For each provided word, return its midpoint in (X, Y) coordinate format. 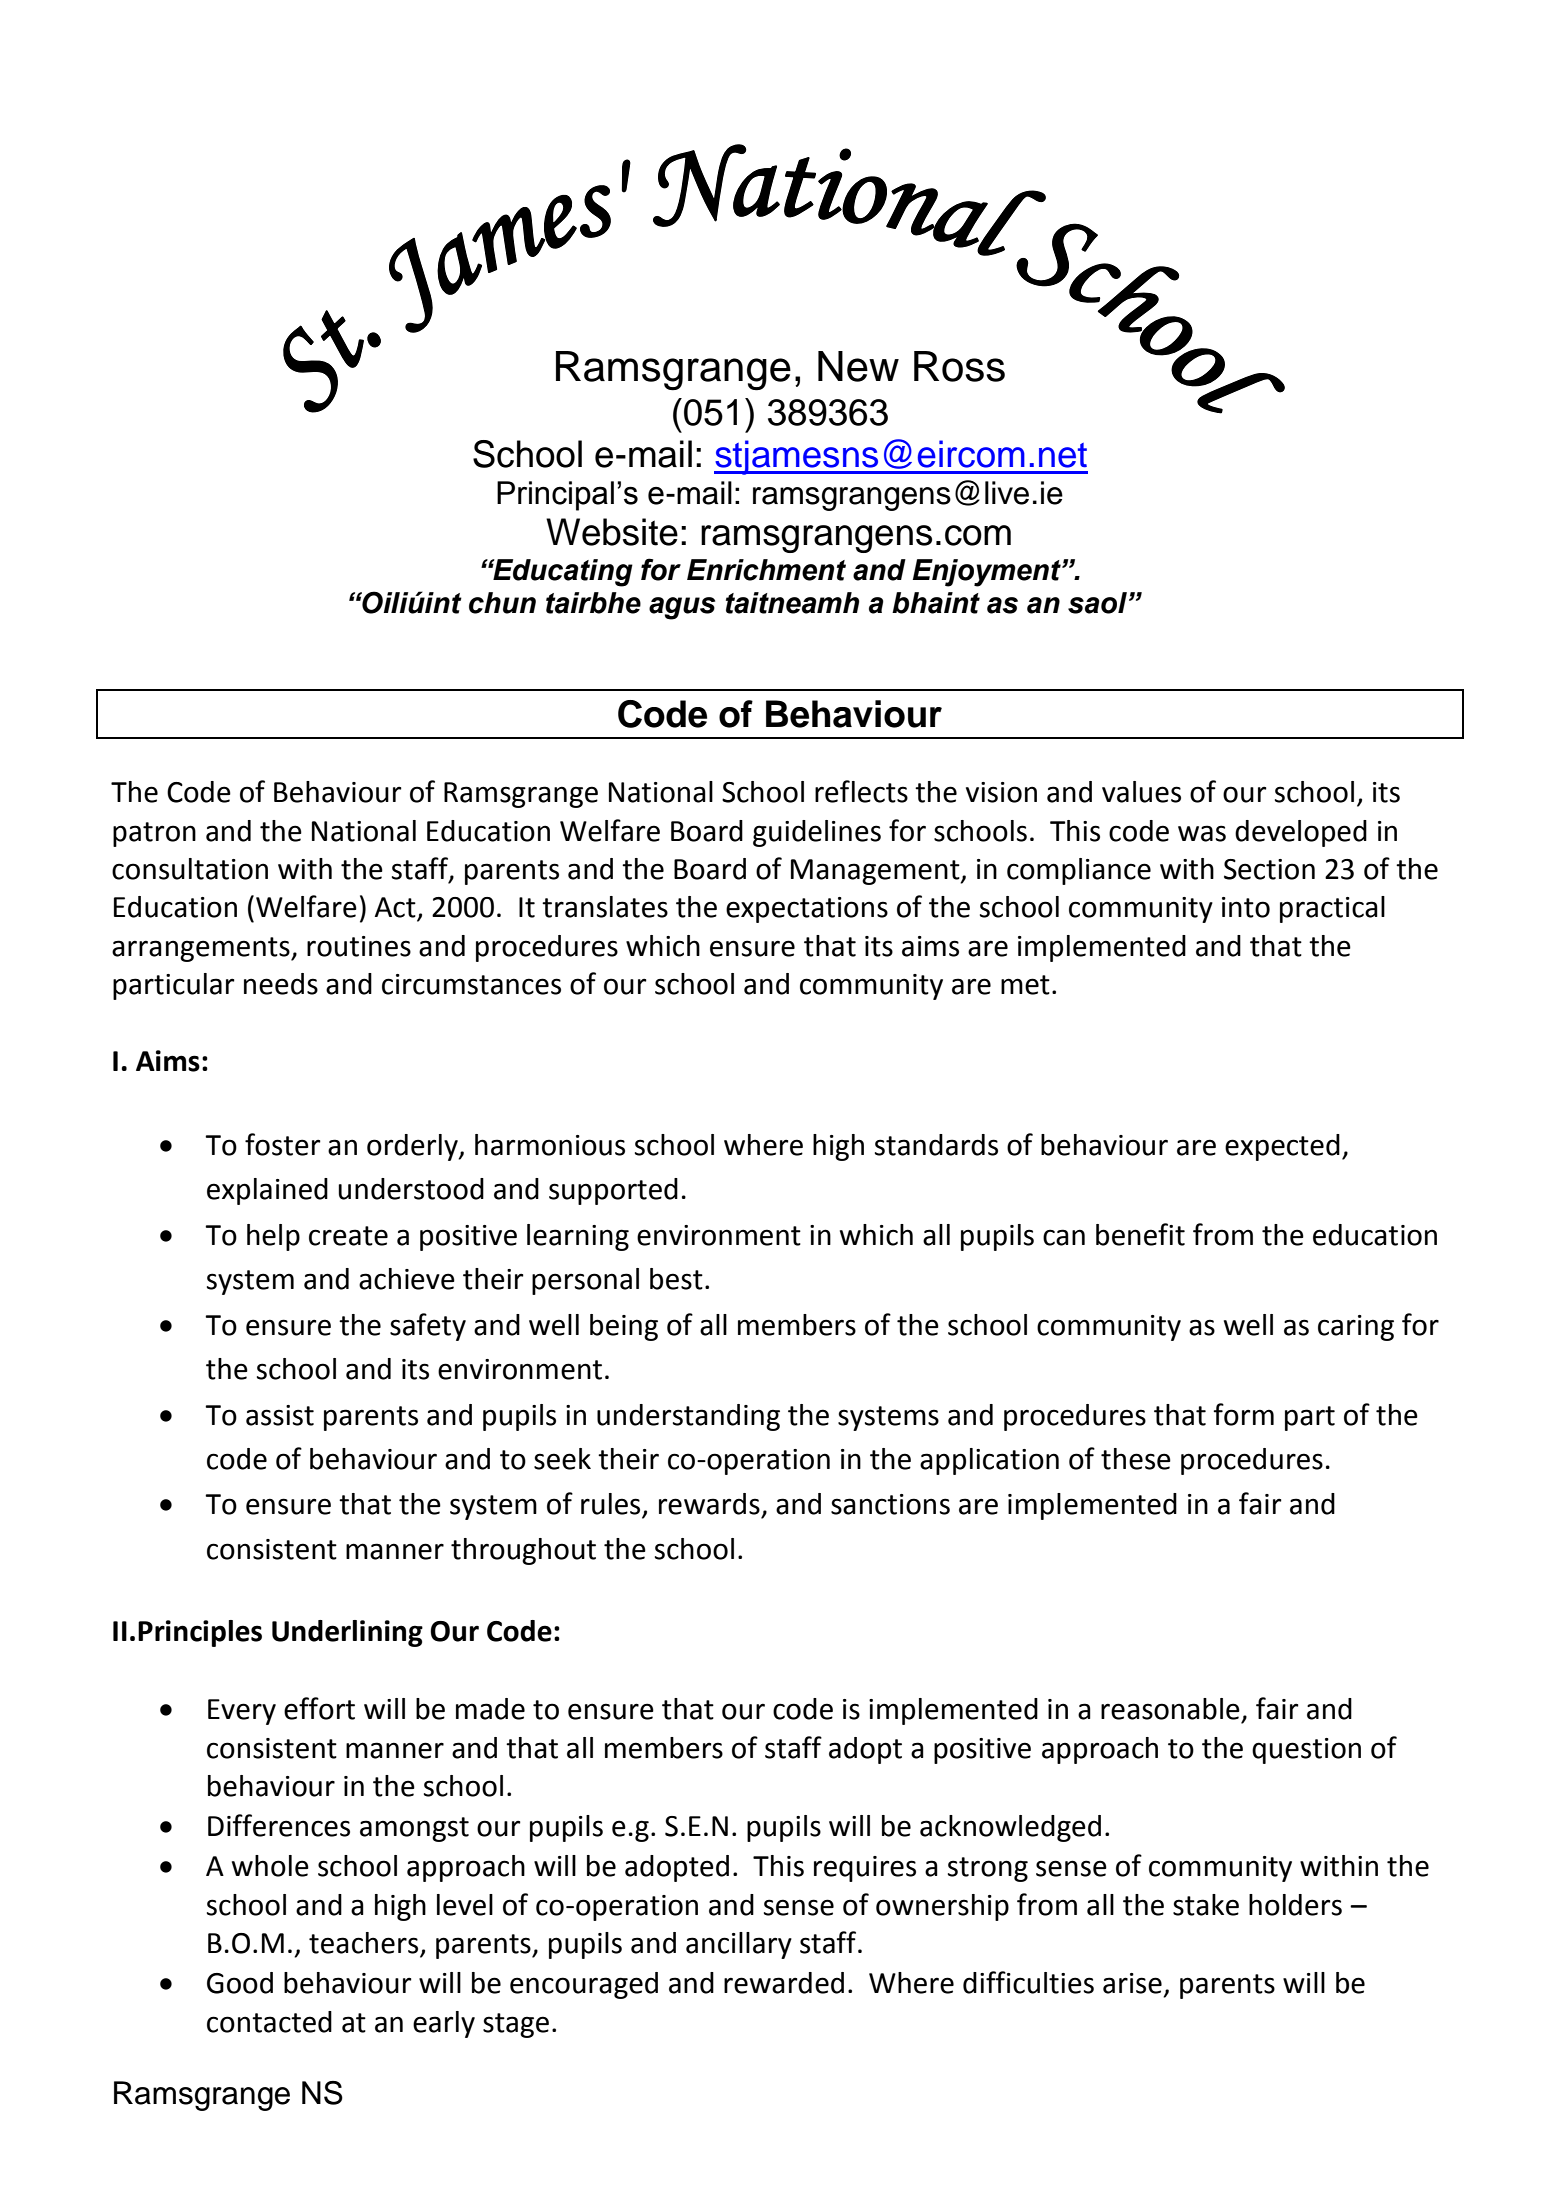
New (858, 366)
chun (502, 603)
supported (613, 1191)
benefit (1140, 1234)
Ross (959, 366)
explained (267, 1191)
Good (240, 1983)
